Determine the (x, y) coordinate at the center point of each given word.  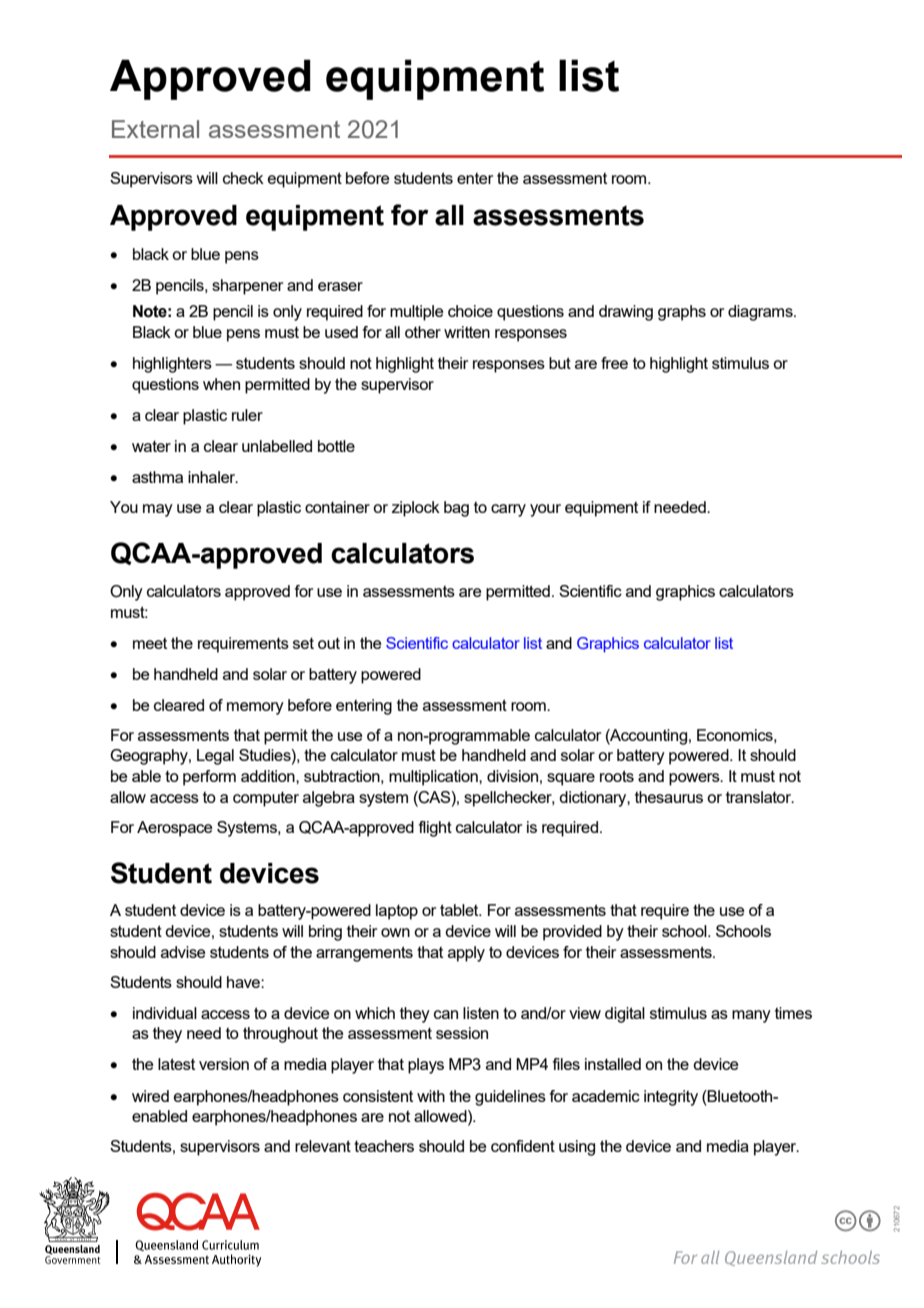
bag (456, 509)
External (155, 129)
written (467, 332)
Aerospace (174, 829)
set (303, 643)
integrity (671, 1098)
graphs (682, 313)
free (614, 363)
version (224, 1064)
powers (695, 779)
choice (470, 311)
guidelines (510, 1098)
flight (435, 829)
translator (760, 797)
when (221, 384)
